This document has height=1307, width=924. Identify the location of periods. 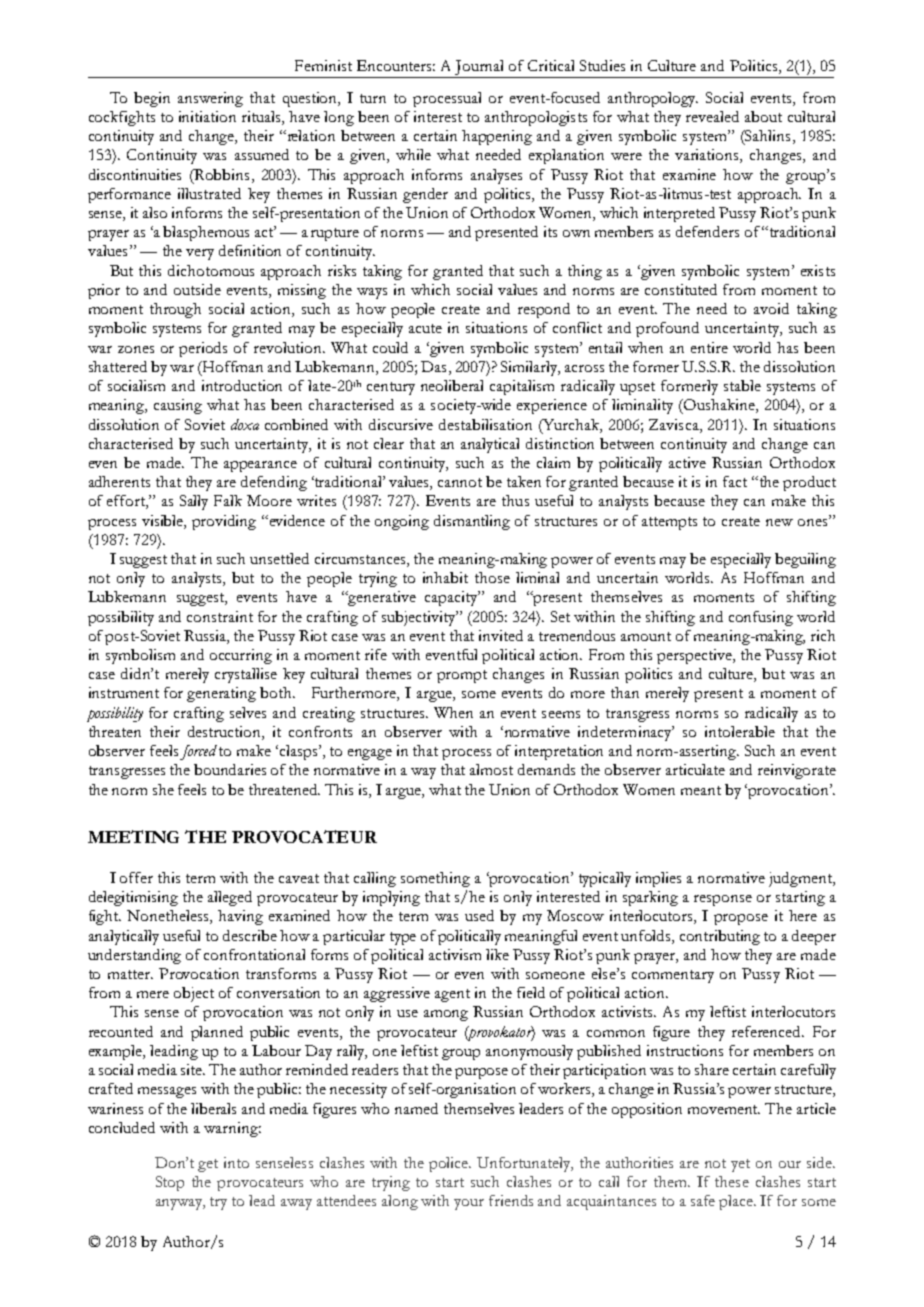
(203, 349).
